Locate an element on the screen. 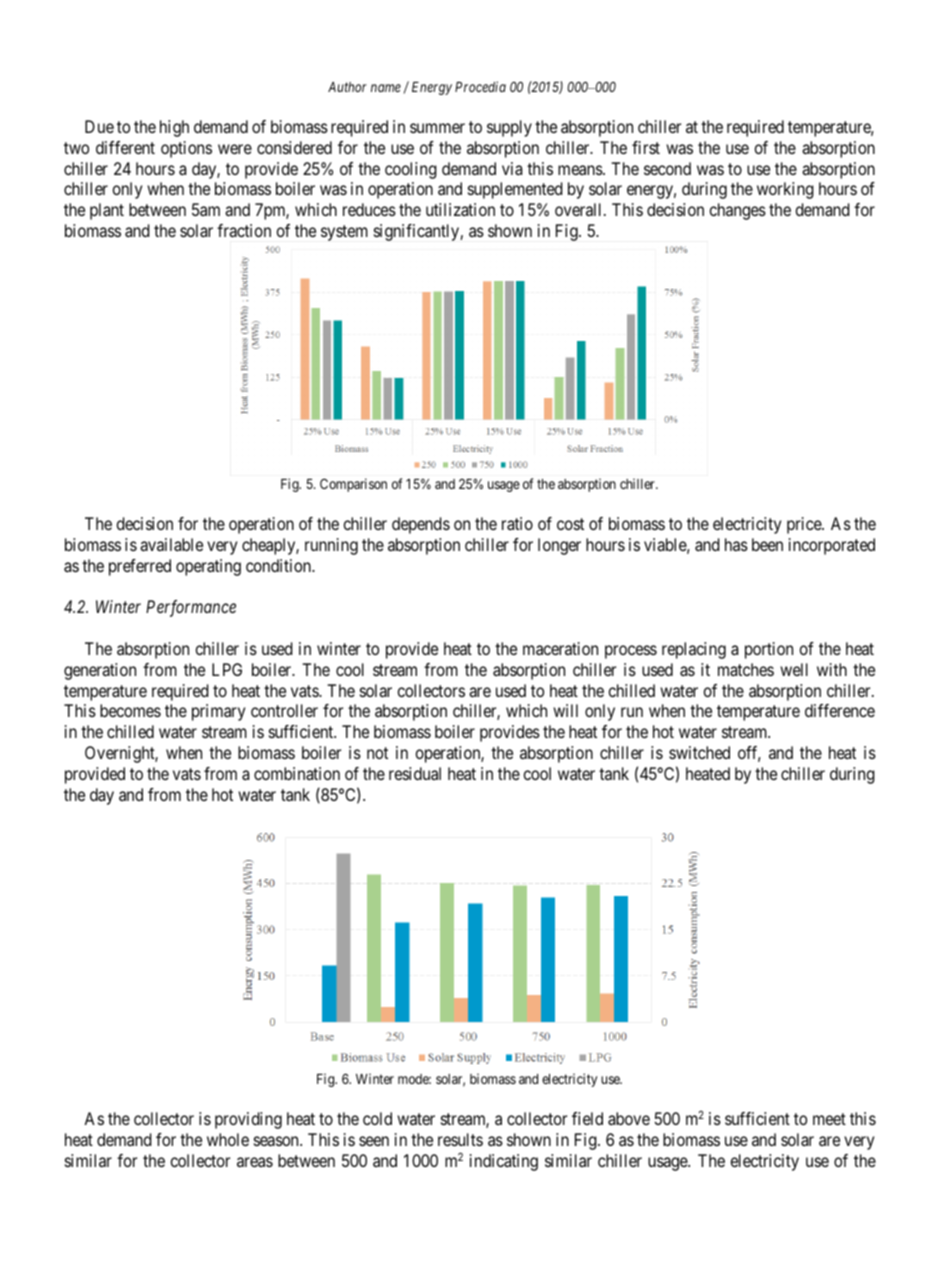 This screenshot has width=944, height=1288. summer is located at coordinates (437, 128).
